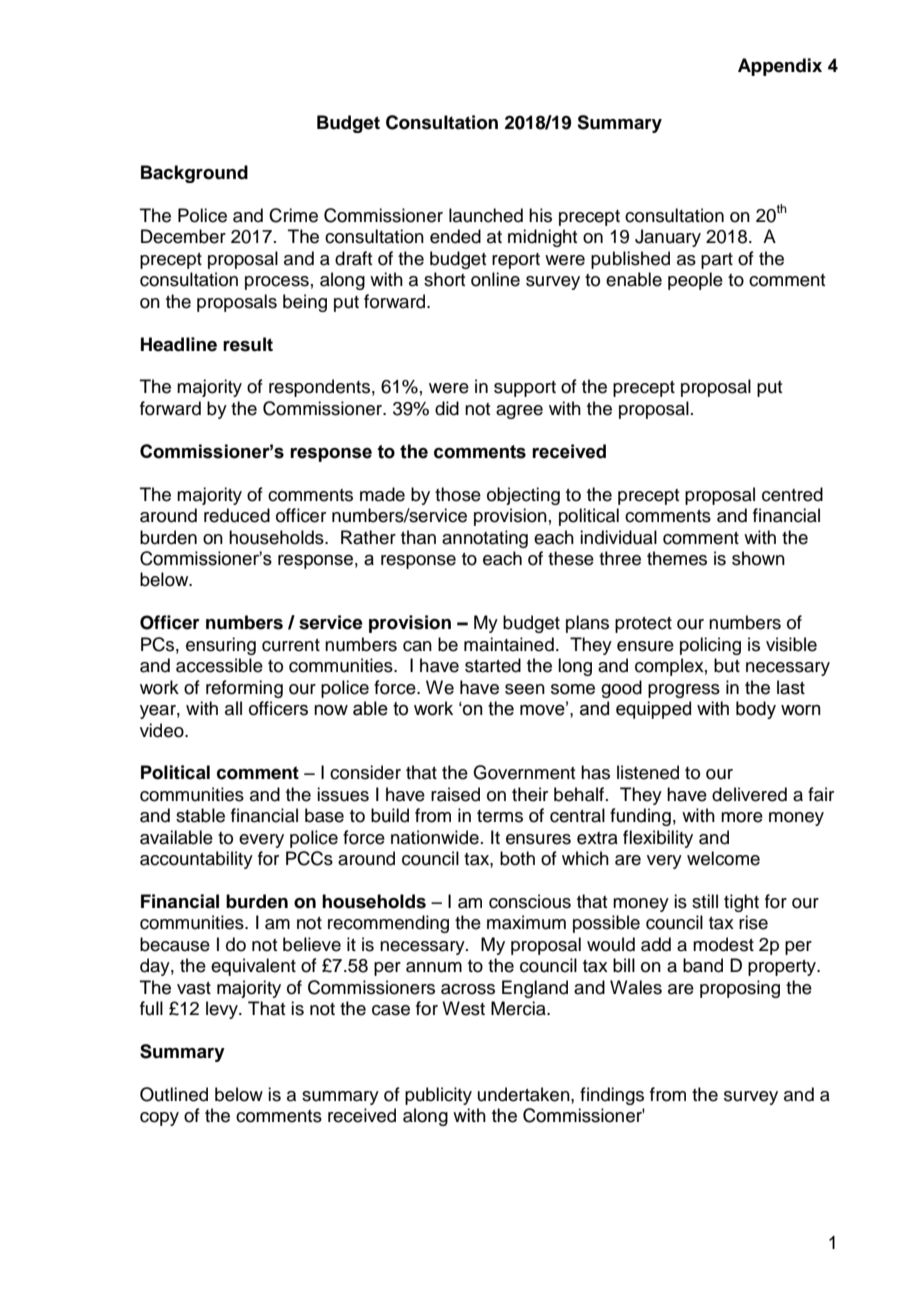 The image size is (924, 1308). Describe the element at coordinates (174, 1094) in the document. I see `Outlined` at that location.
